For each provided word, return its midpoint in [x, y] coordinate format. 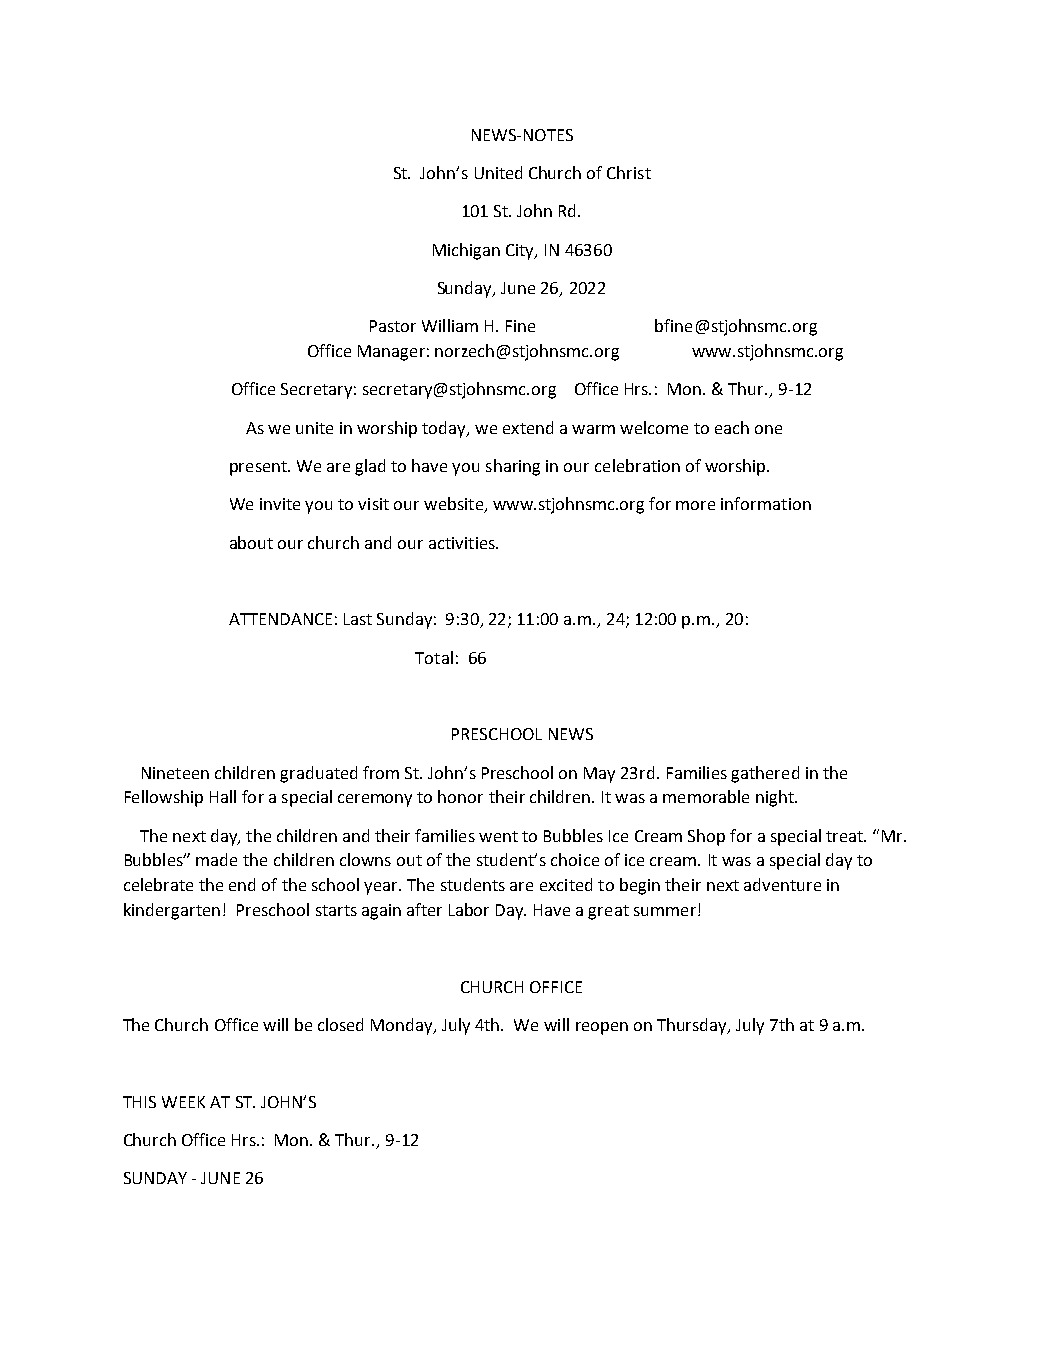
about [251, 542]
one [768, 429]
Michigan [466, 251]
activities [463, 543]
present [259, 468]
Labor [469, 909]
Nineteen [175, 773]
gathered [765, 774]
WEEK [183, 1102]
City [521, 252]
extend [528, 427]
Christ [629, 172]
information [766, 503]
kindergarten [172, 911]
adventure [782, 884]
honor [460, 796]
